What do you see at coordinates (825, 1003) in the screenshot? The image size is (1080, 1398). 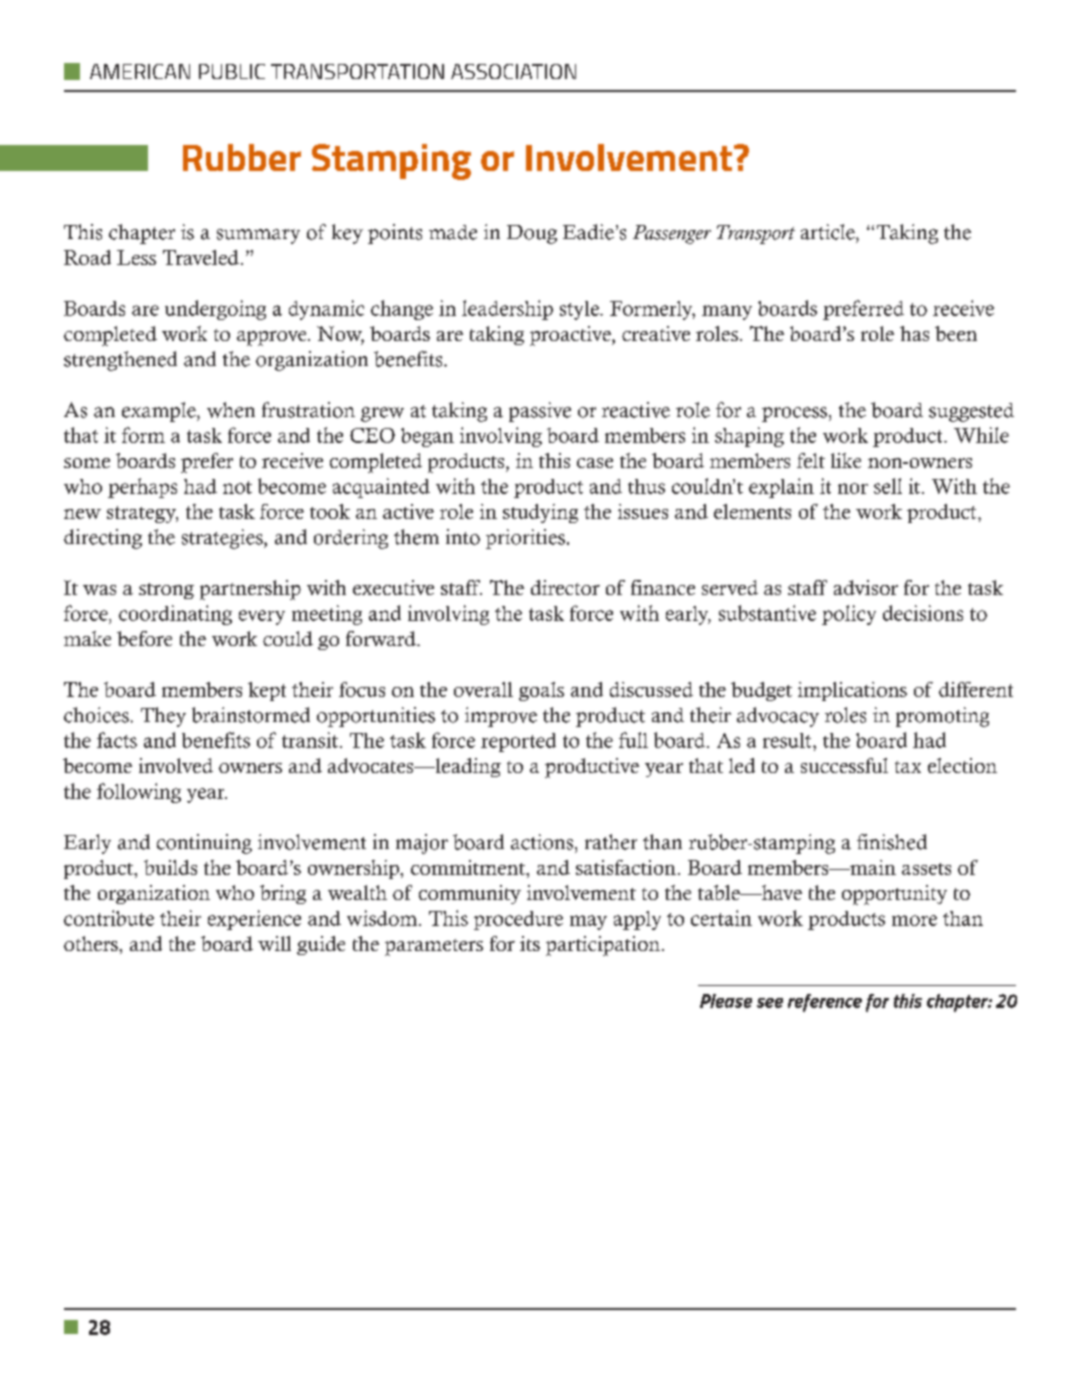 I see `reference` at bounding box center [825, 1003].
